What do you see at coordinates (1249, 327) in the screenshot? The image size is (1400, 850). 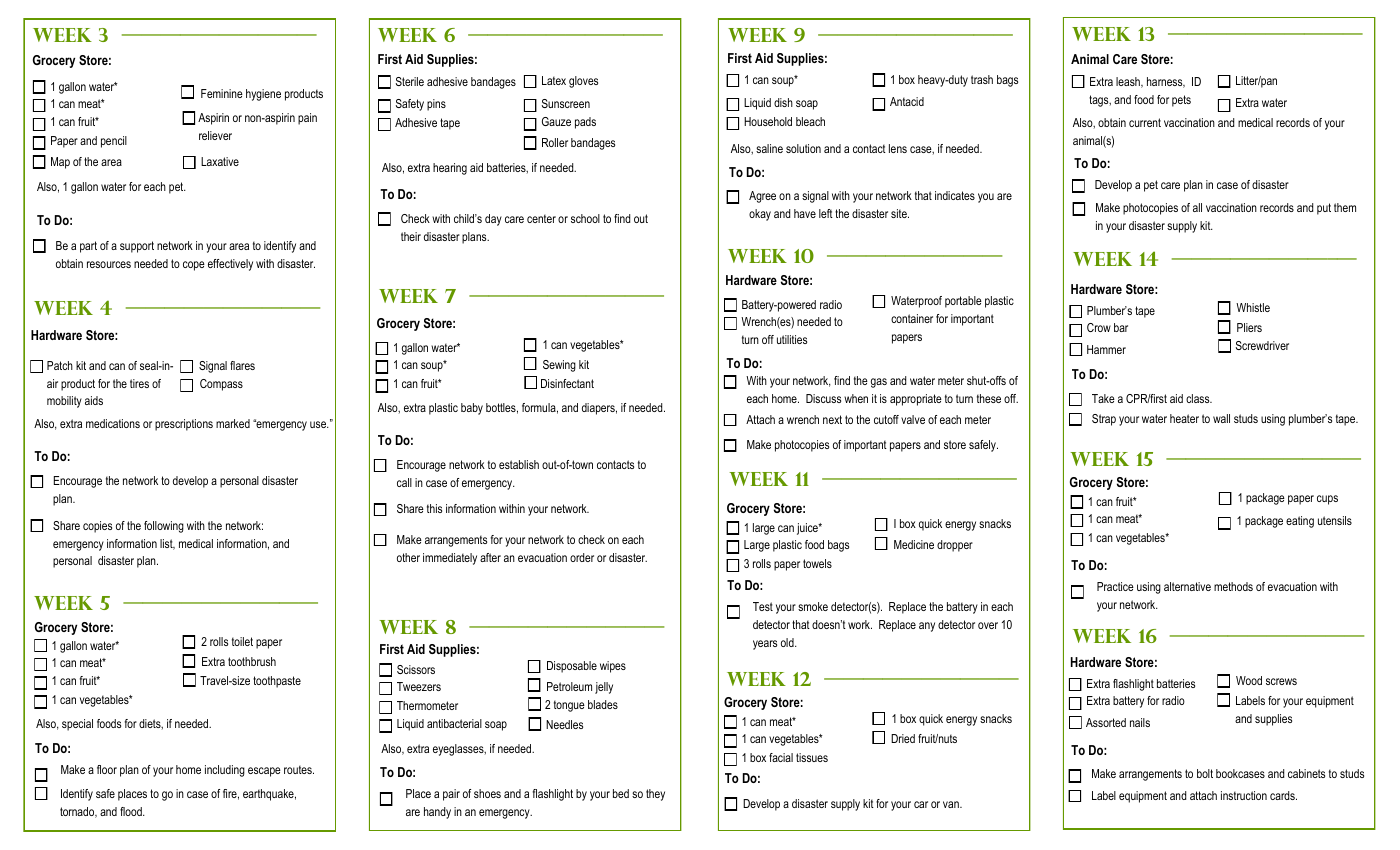 I see `Pliers` at bounding box center [1249, 327].
